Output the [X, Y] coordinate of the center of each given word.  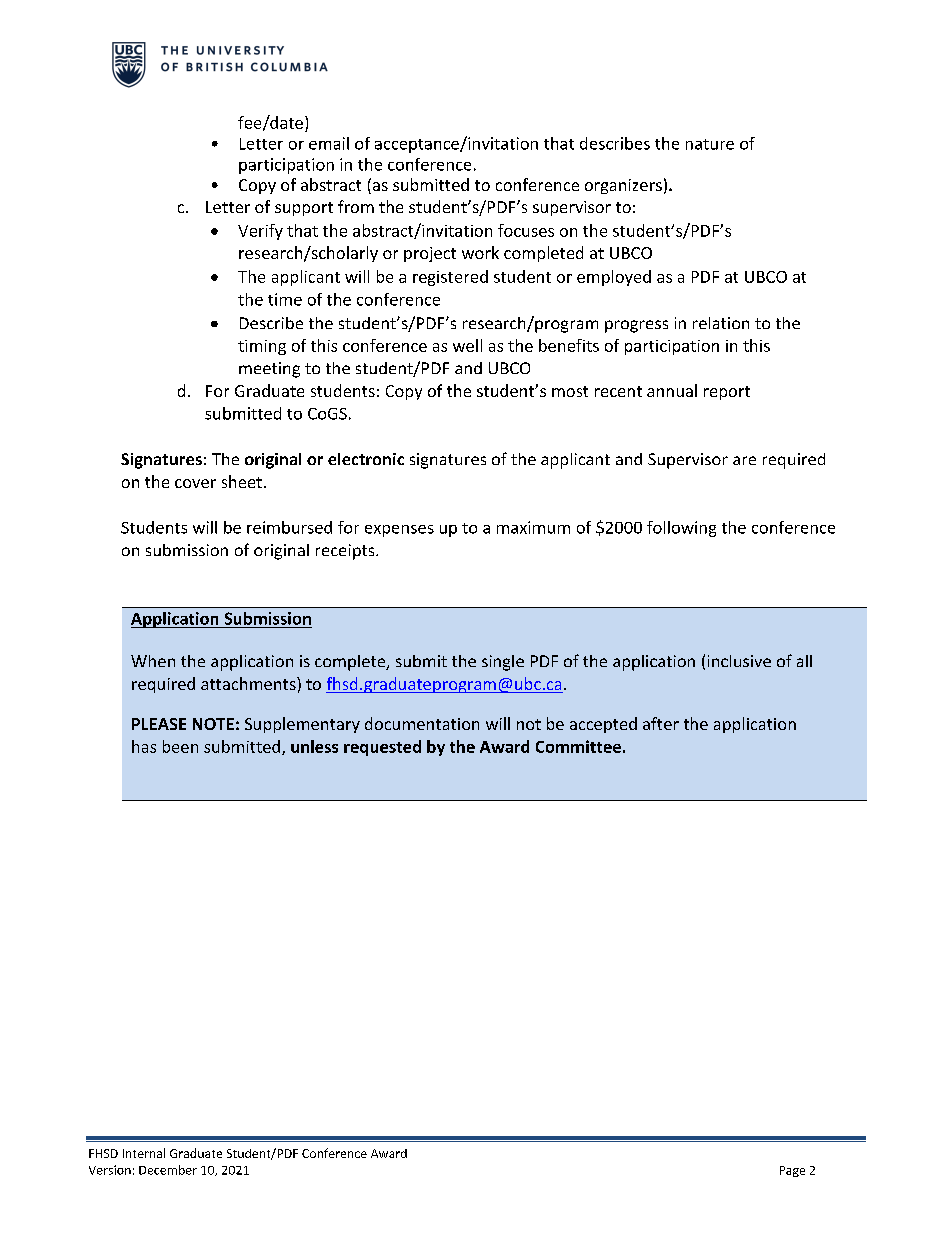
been [180, 746]
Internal [144, 1153]
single [503, 663]
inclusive [739, 661]
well [467, 345]
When [153, 661]
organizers [623, 186]
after [661, 723]
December [168, 1170]
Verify [260, 232]
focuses [526, 230]
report [727, 393]
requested [382, 748]
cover [195, 483]
